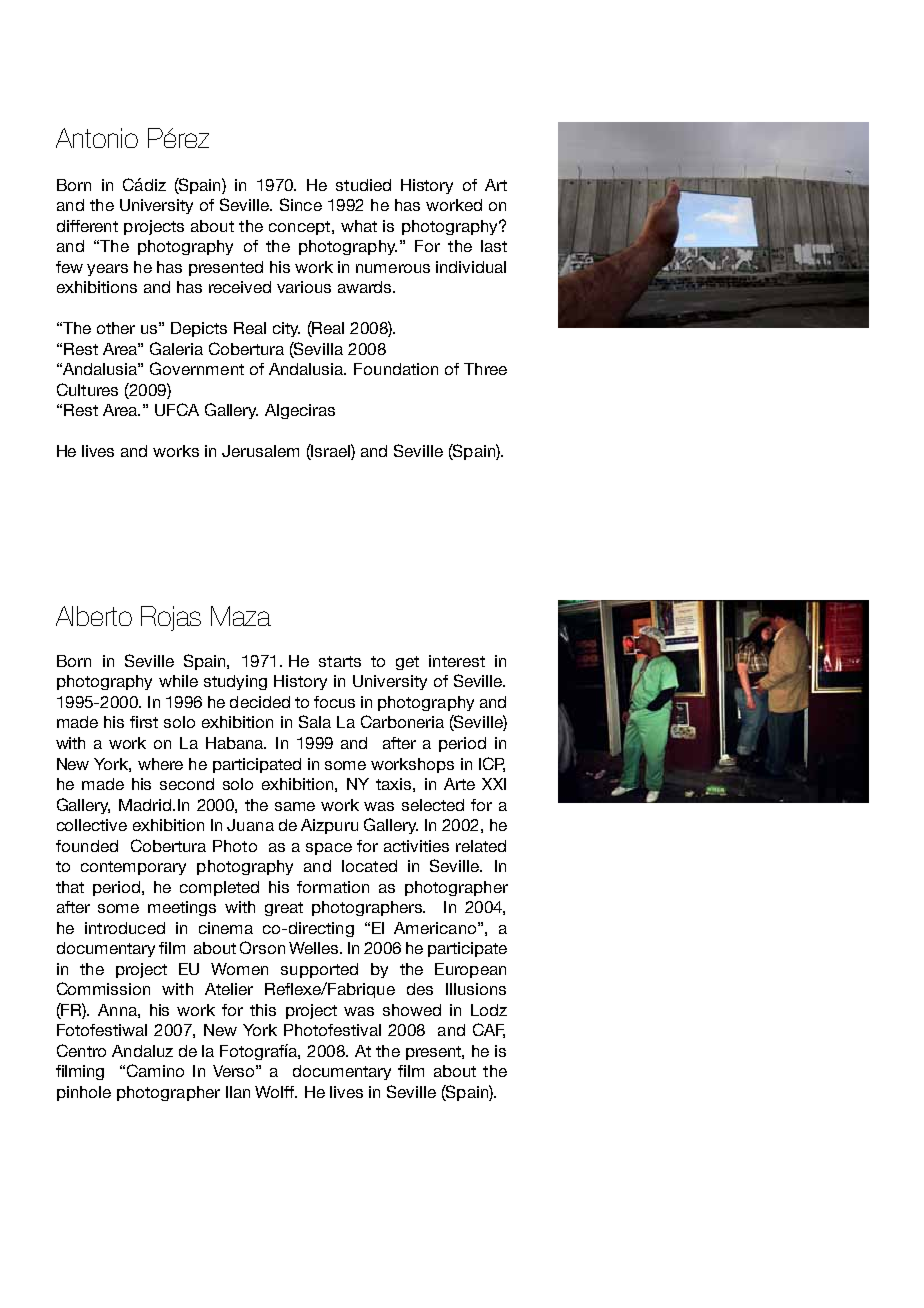 This page has height=1308, width=924. Describe the element at coordinates (97, 138) in the page. I see `Antonio` at that location.
